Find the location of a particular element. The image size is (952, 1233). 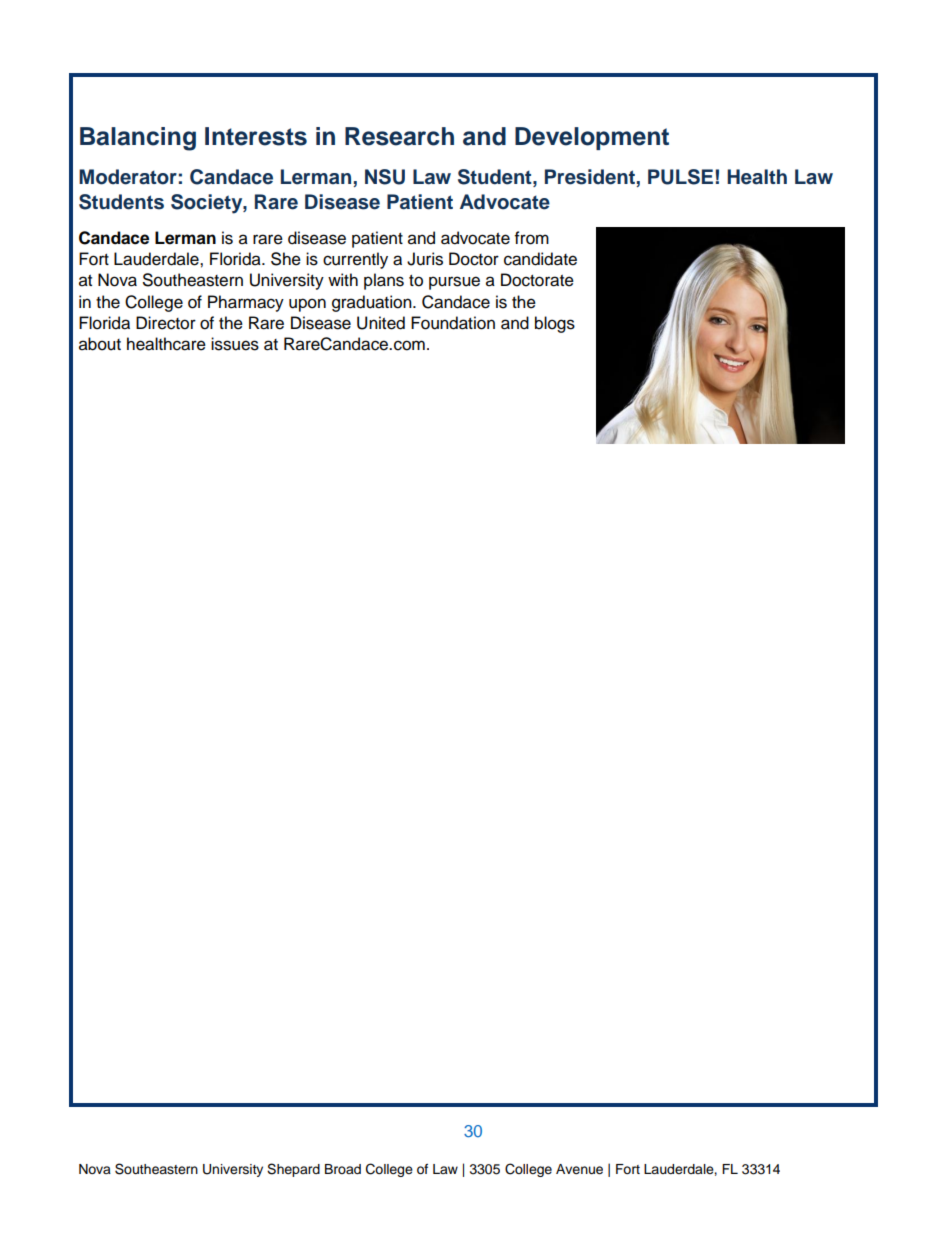

NSU is located at coordinates (385, 177).
